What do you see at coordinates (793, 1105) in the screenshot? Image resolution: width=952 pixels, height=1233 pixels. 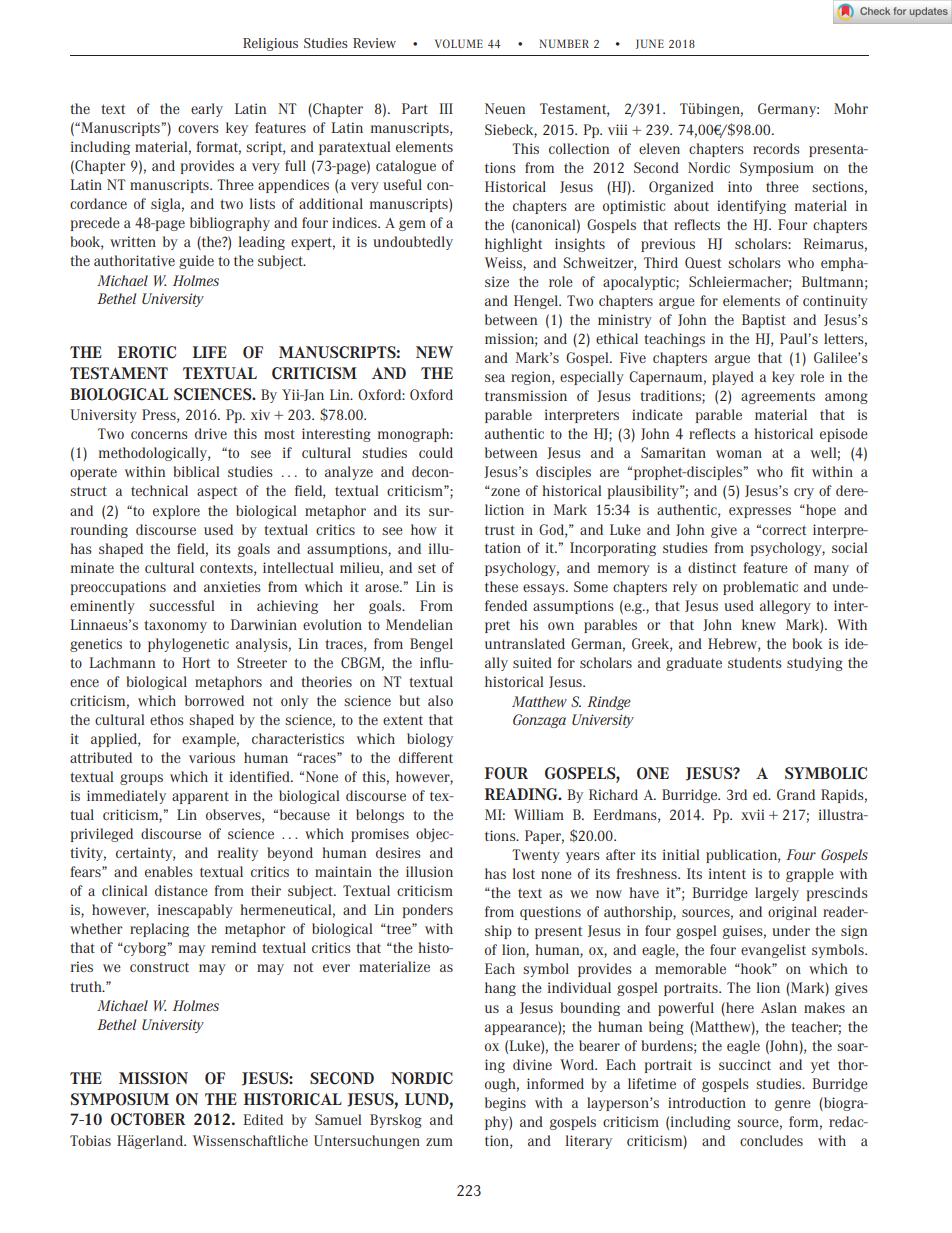 I see `genre` at bounding box center [793, 1105].
